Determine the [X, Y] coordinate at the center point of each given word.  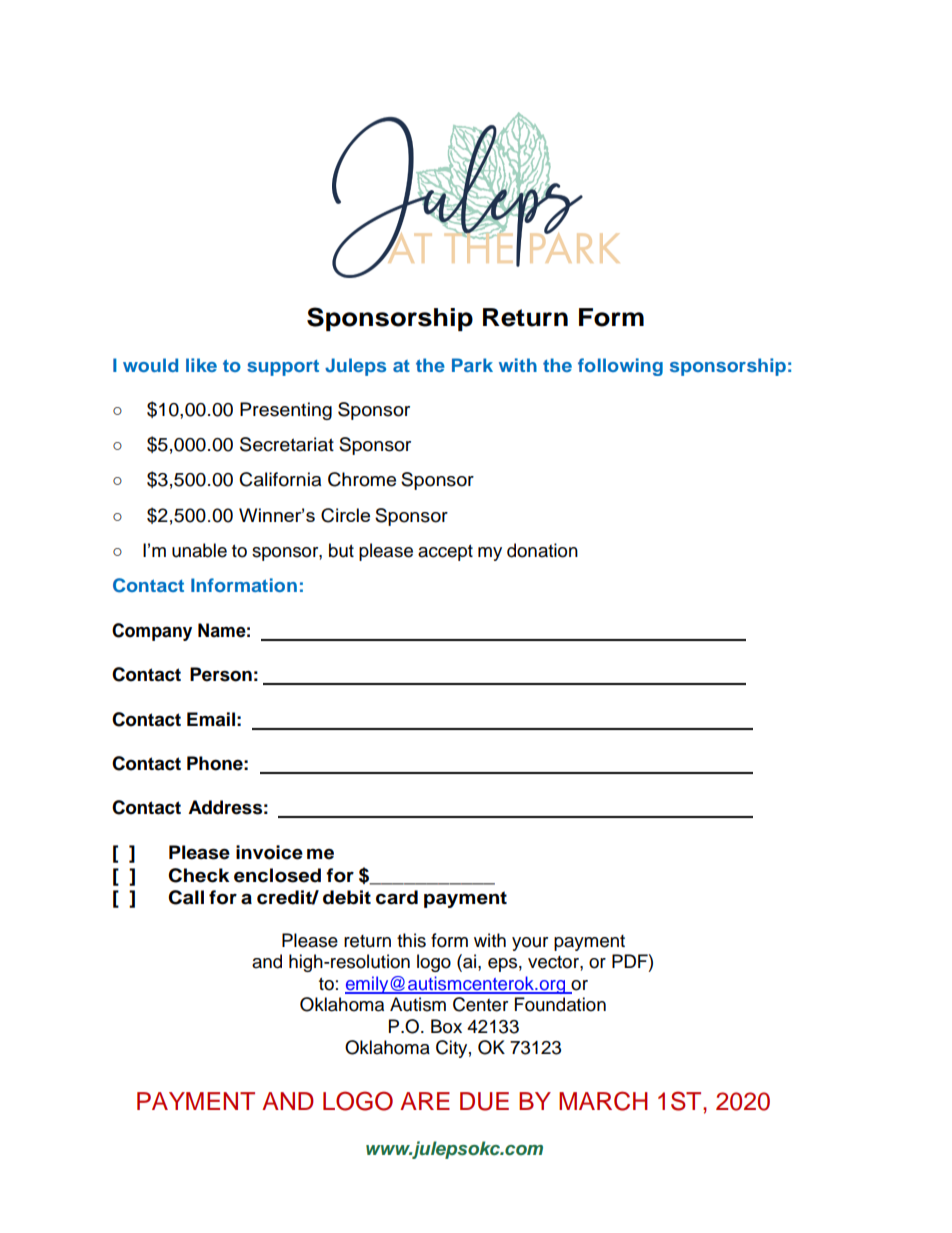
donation [542, 550]
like [201, 365]
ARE [425, 1101]
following [620, 367]
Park [472, 365]
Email [211, 719]
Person [221, 674]
